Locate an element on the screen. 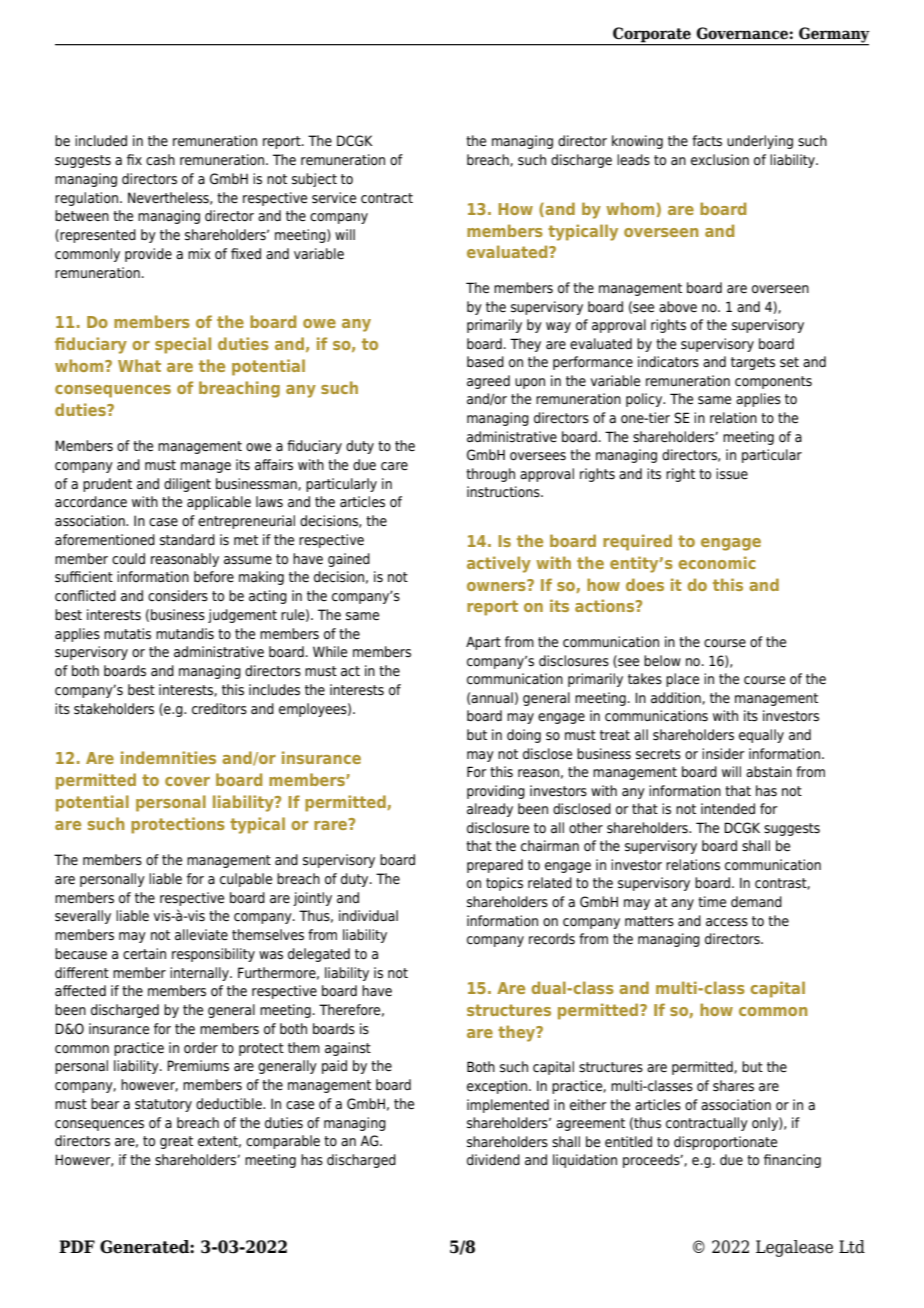 This screenshot has width=924, height=1308. considers is located at coordinates (178, 596).
